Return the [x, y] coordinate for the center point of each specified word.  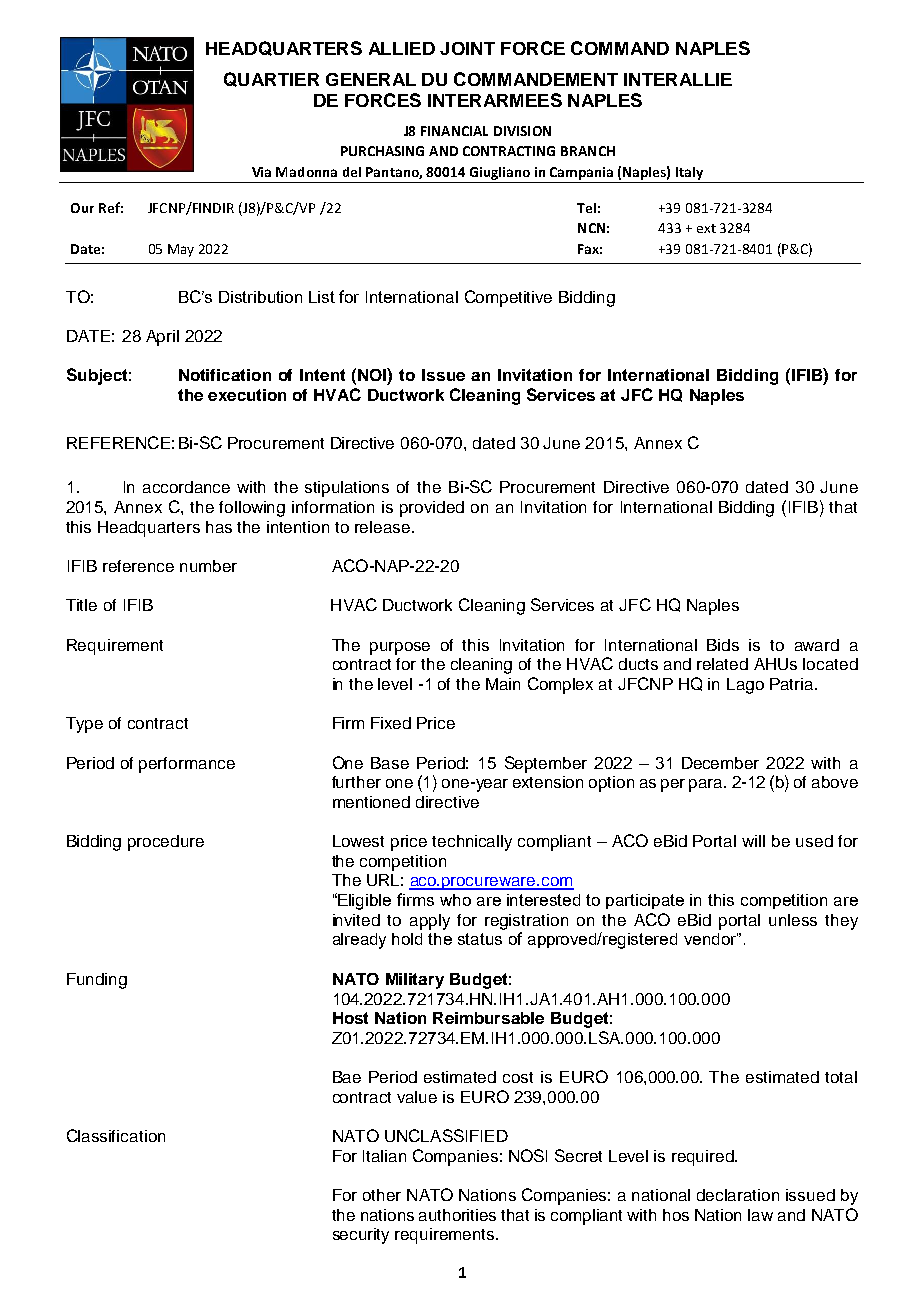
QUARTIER [271, 79]
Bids [723, 645]
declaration [738, 1195]
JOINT [467, 48]
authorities [457, 1215]
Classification [116, 1135]
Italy [689, 173]
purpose [400, 648]
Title [81, 605]
